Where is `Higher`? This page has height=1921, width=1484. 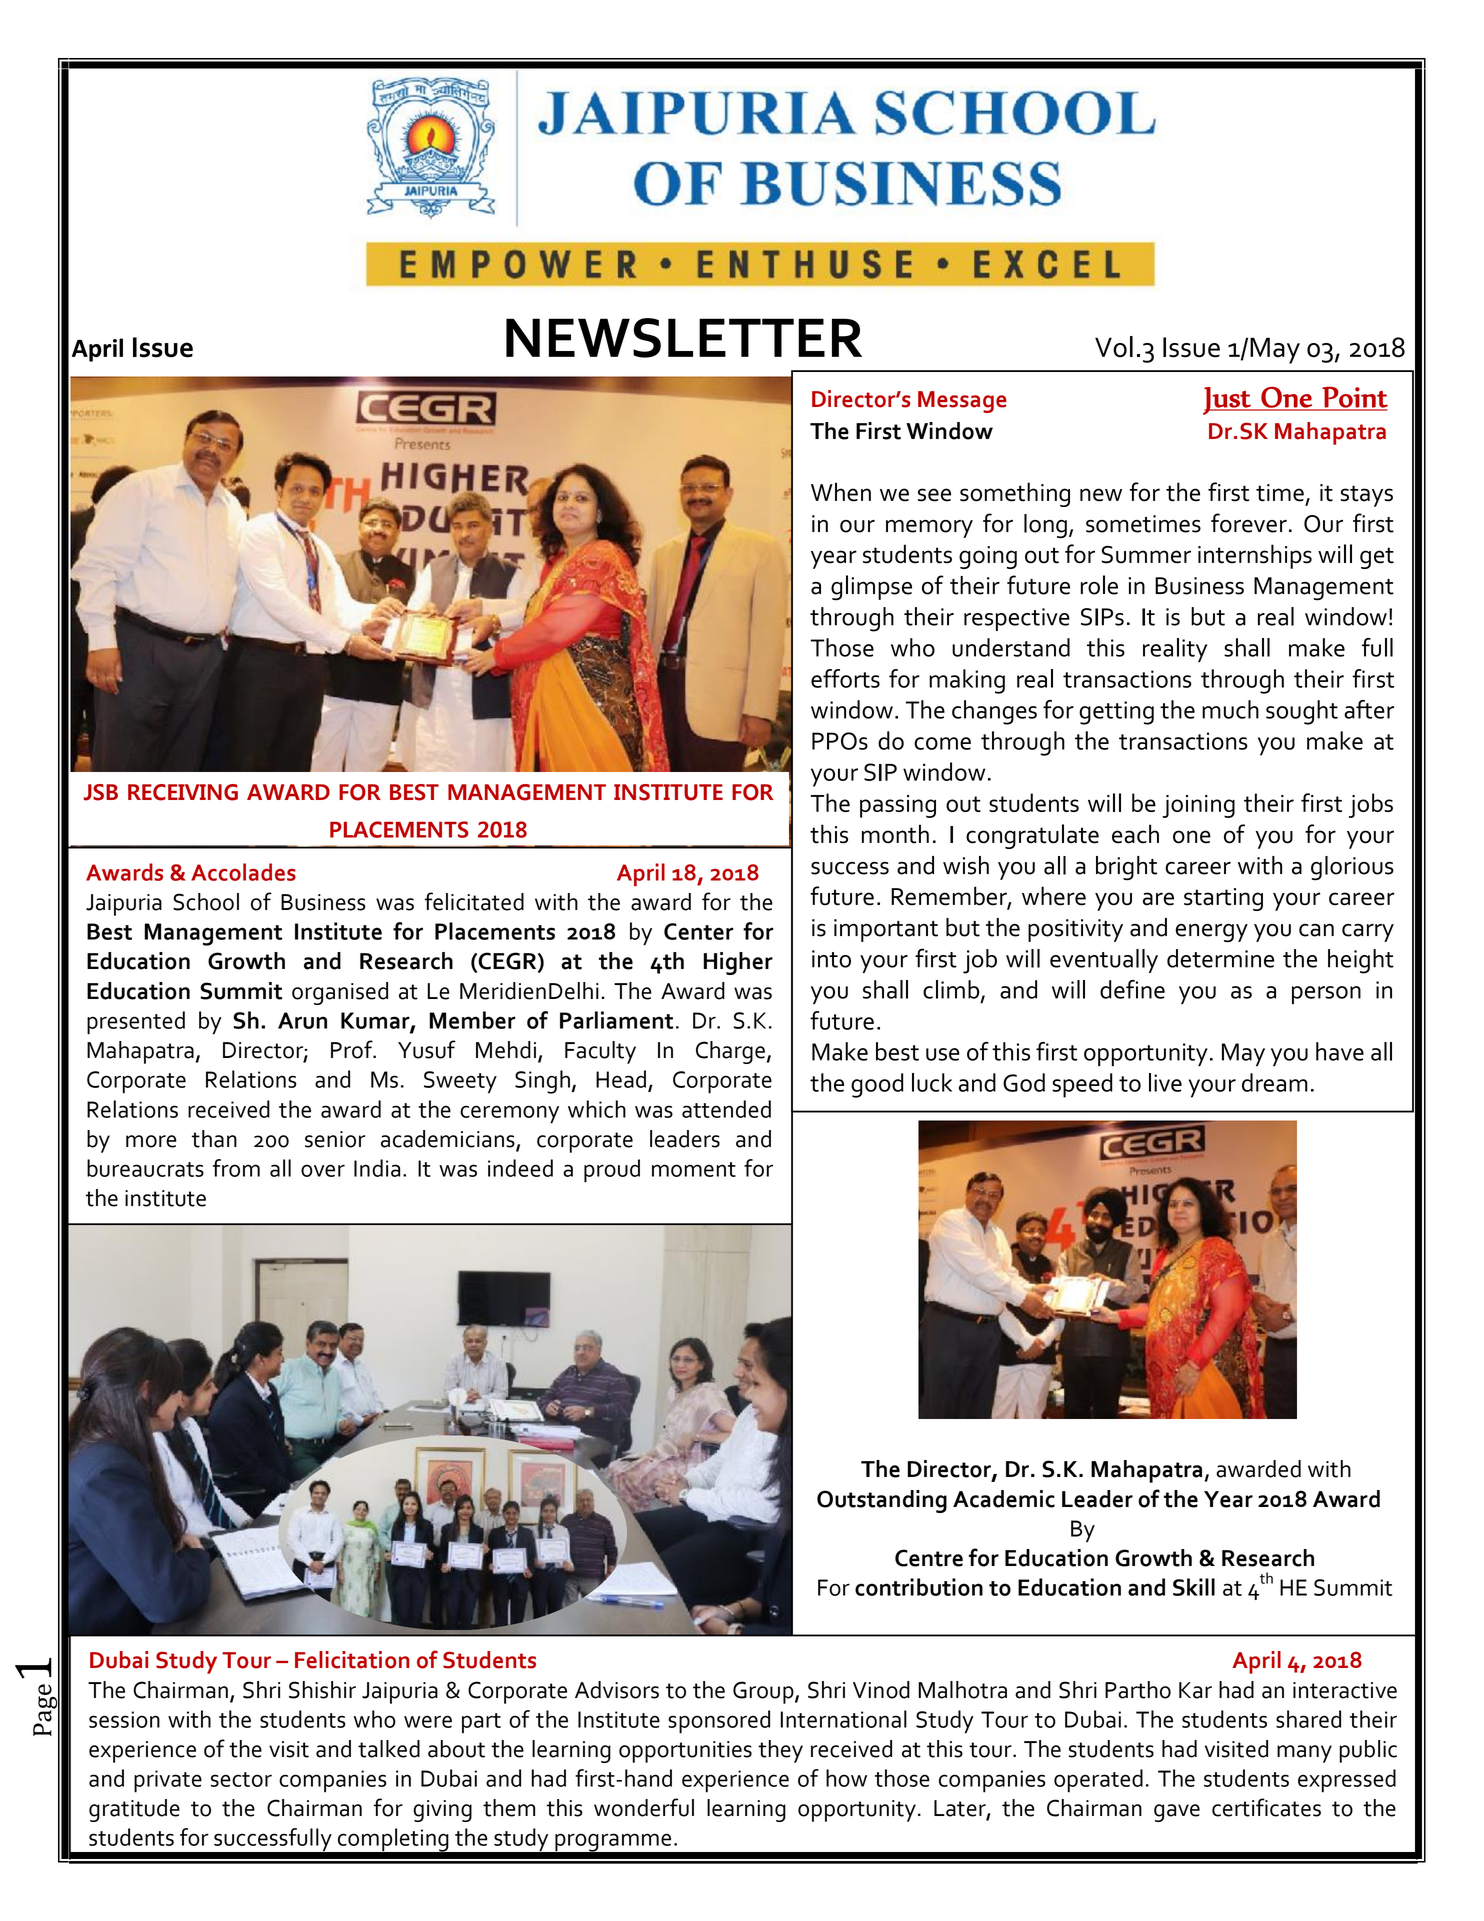
Higher is located at coordinates (738, 963).
